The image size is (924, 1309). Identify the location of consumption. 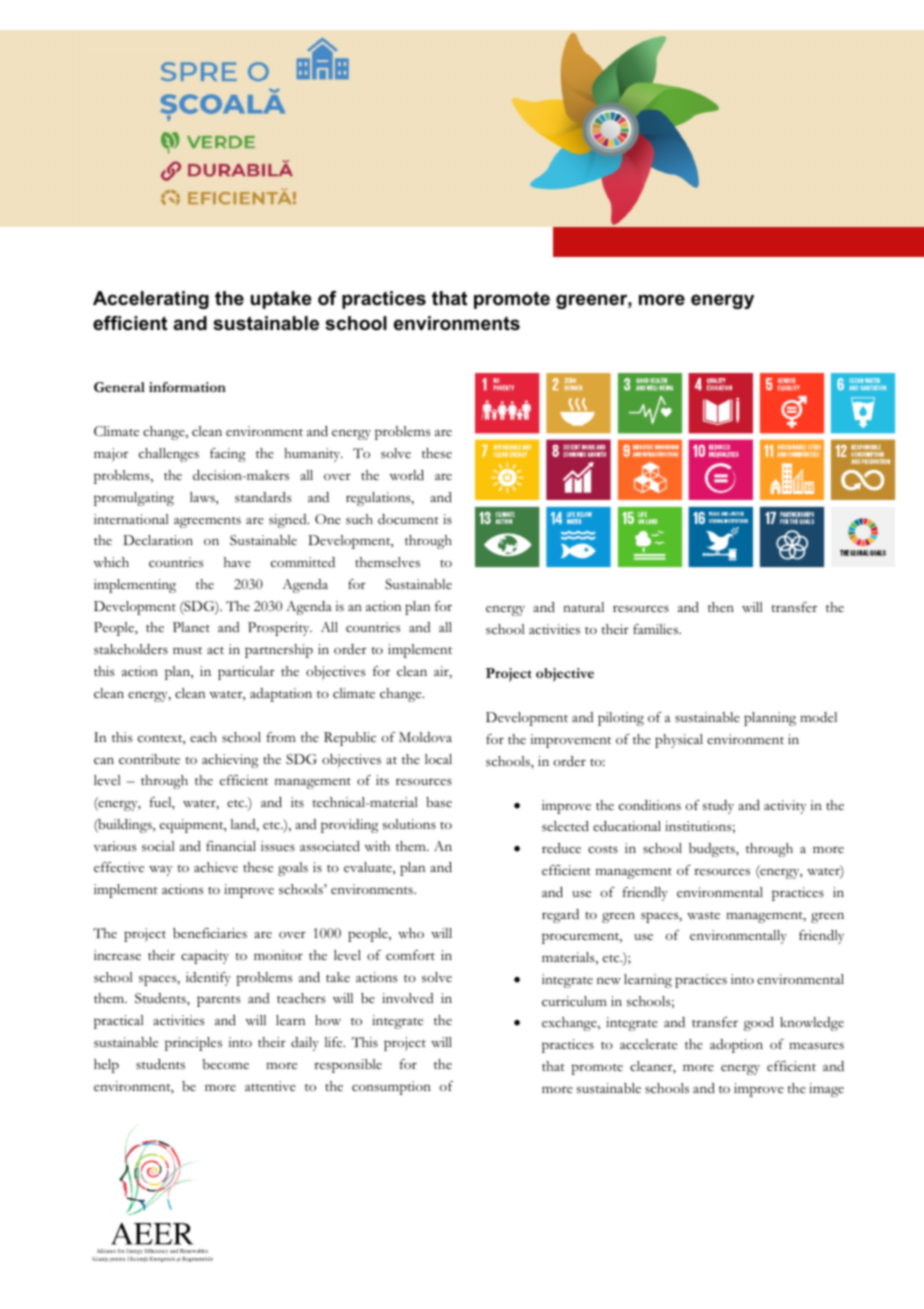
(391, 1088).
